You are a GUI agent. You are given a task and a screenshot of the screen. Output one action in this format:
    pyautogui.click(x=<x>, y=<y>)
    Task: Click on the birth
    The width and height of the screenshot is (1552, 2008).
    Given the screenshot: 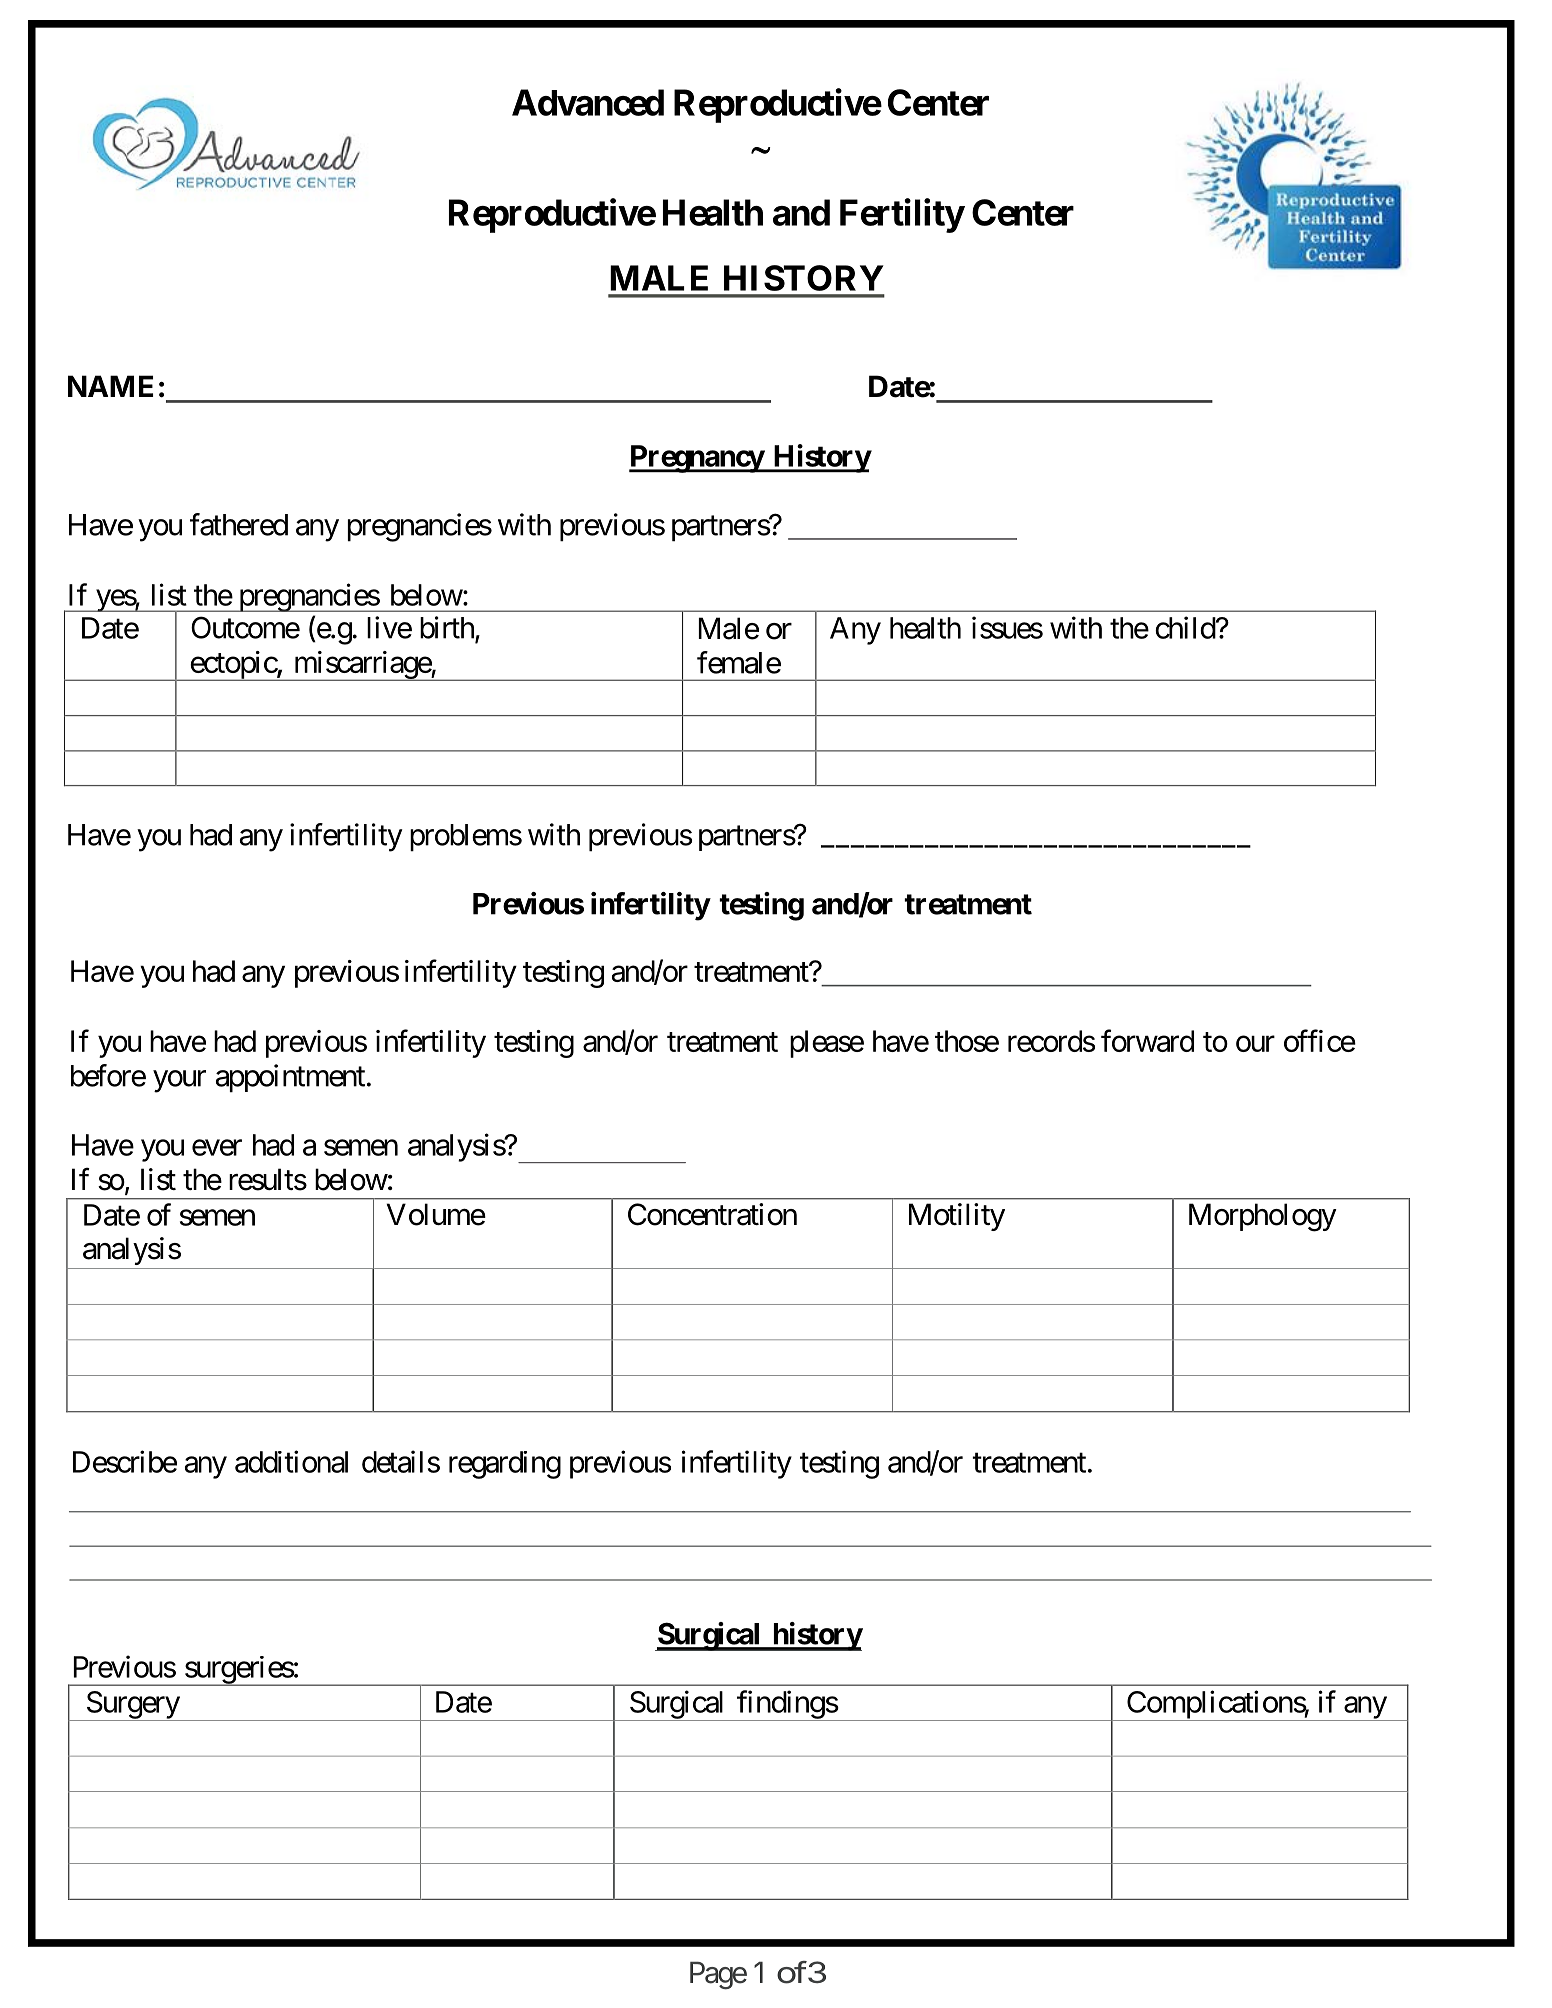 What is the action you would take?
    pyautogui.click(x=448, y=628)
